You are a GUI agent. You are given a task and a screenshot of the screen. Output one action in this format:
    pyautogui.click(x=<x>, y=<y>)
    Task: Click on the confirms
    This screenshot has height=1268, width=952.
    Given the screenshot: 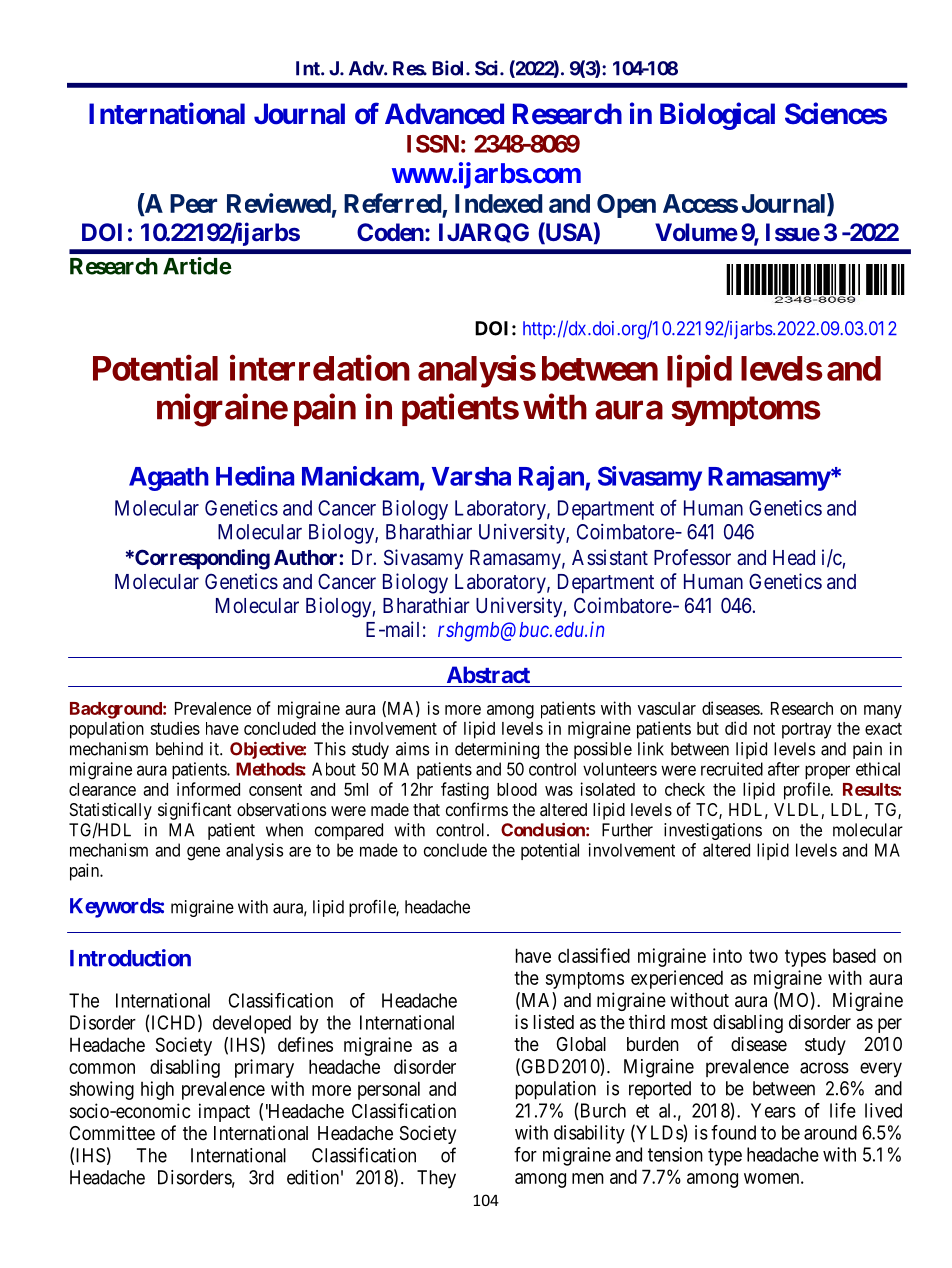 What is the action you would take?
    pyautogui.click(x=477, y=809)
